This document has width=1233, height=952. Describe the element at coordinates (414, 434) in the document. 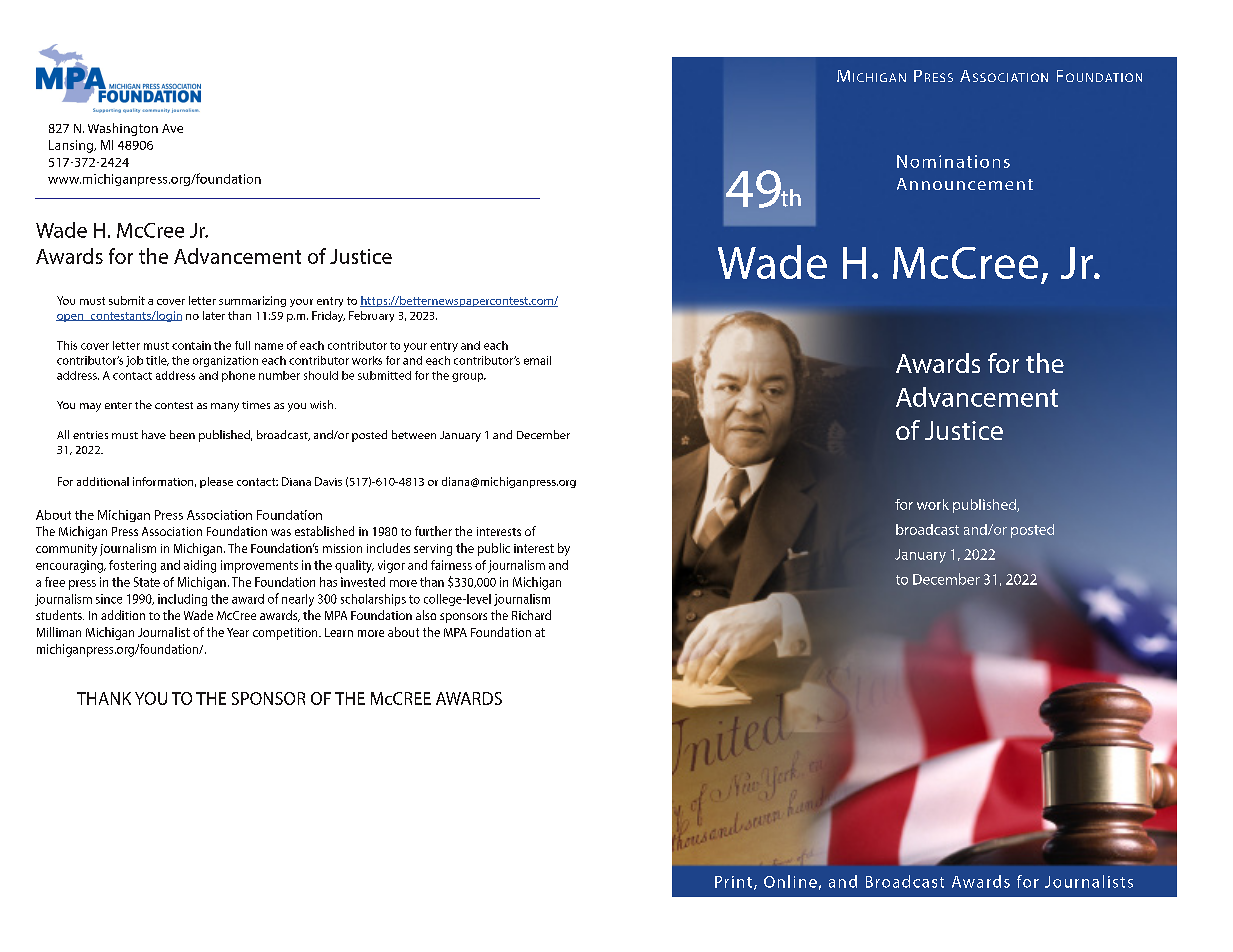

I see `between` at that location.
